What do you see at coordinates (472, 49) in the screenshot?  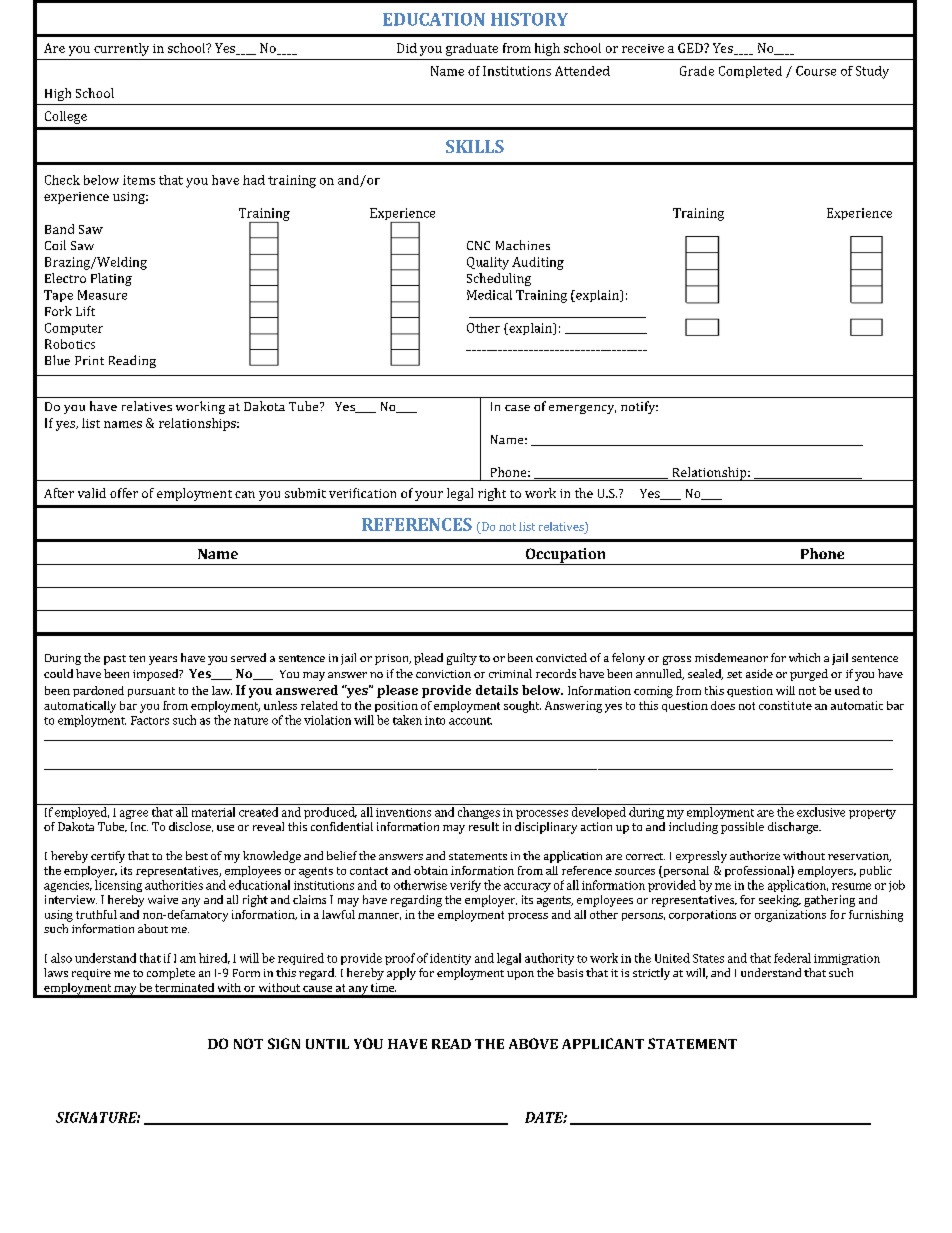 I see `graduate` at bounding box center [472, 49].
